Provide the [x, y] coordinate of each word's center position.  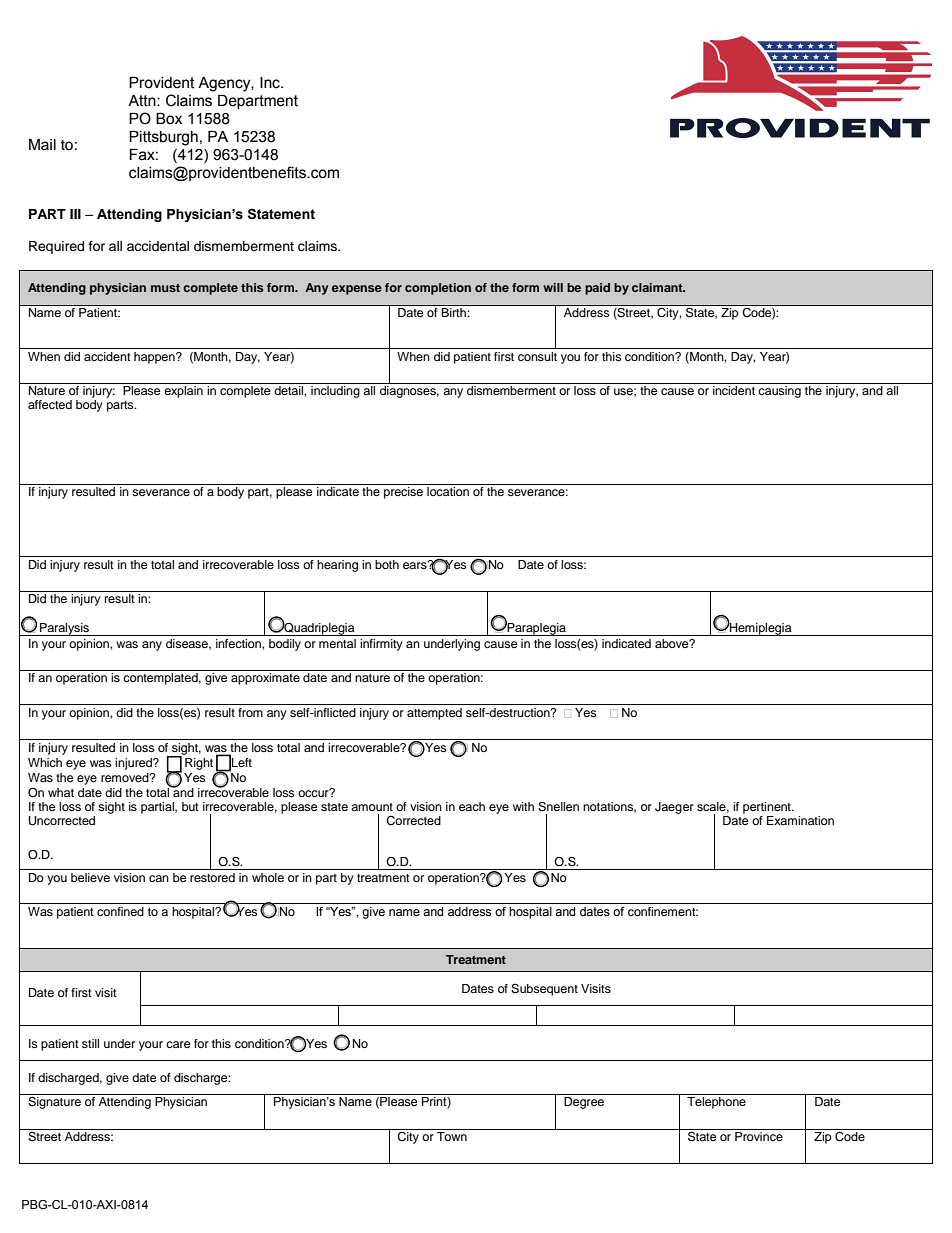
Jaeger [674, 808]
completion [438, 289]
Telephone [716, 1103]
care [178, 1044]
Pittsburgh [163, 138]
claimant [658, 287]
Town [452, 1135]
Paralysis [64, 629]
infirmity [381, 645]
